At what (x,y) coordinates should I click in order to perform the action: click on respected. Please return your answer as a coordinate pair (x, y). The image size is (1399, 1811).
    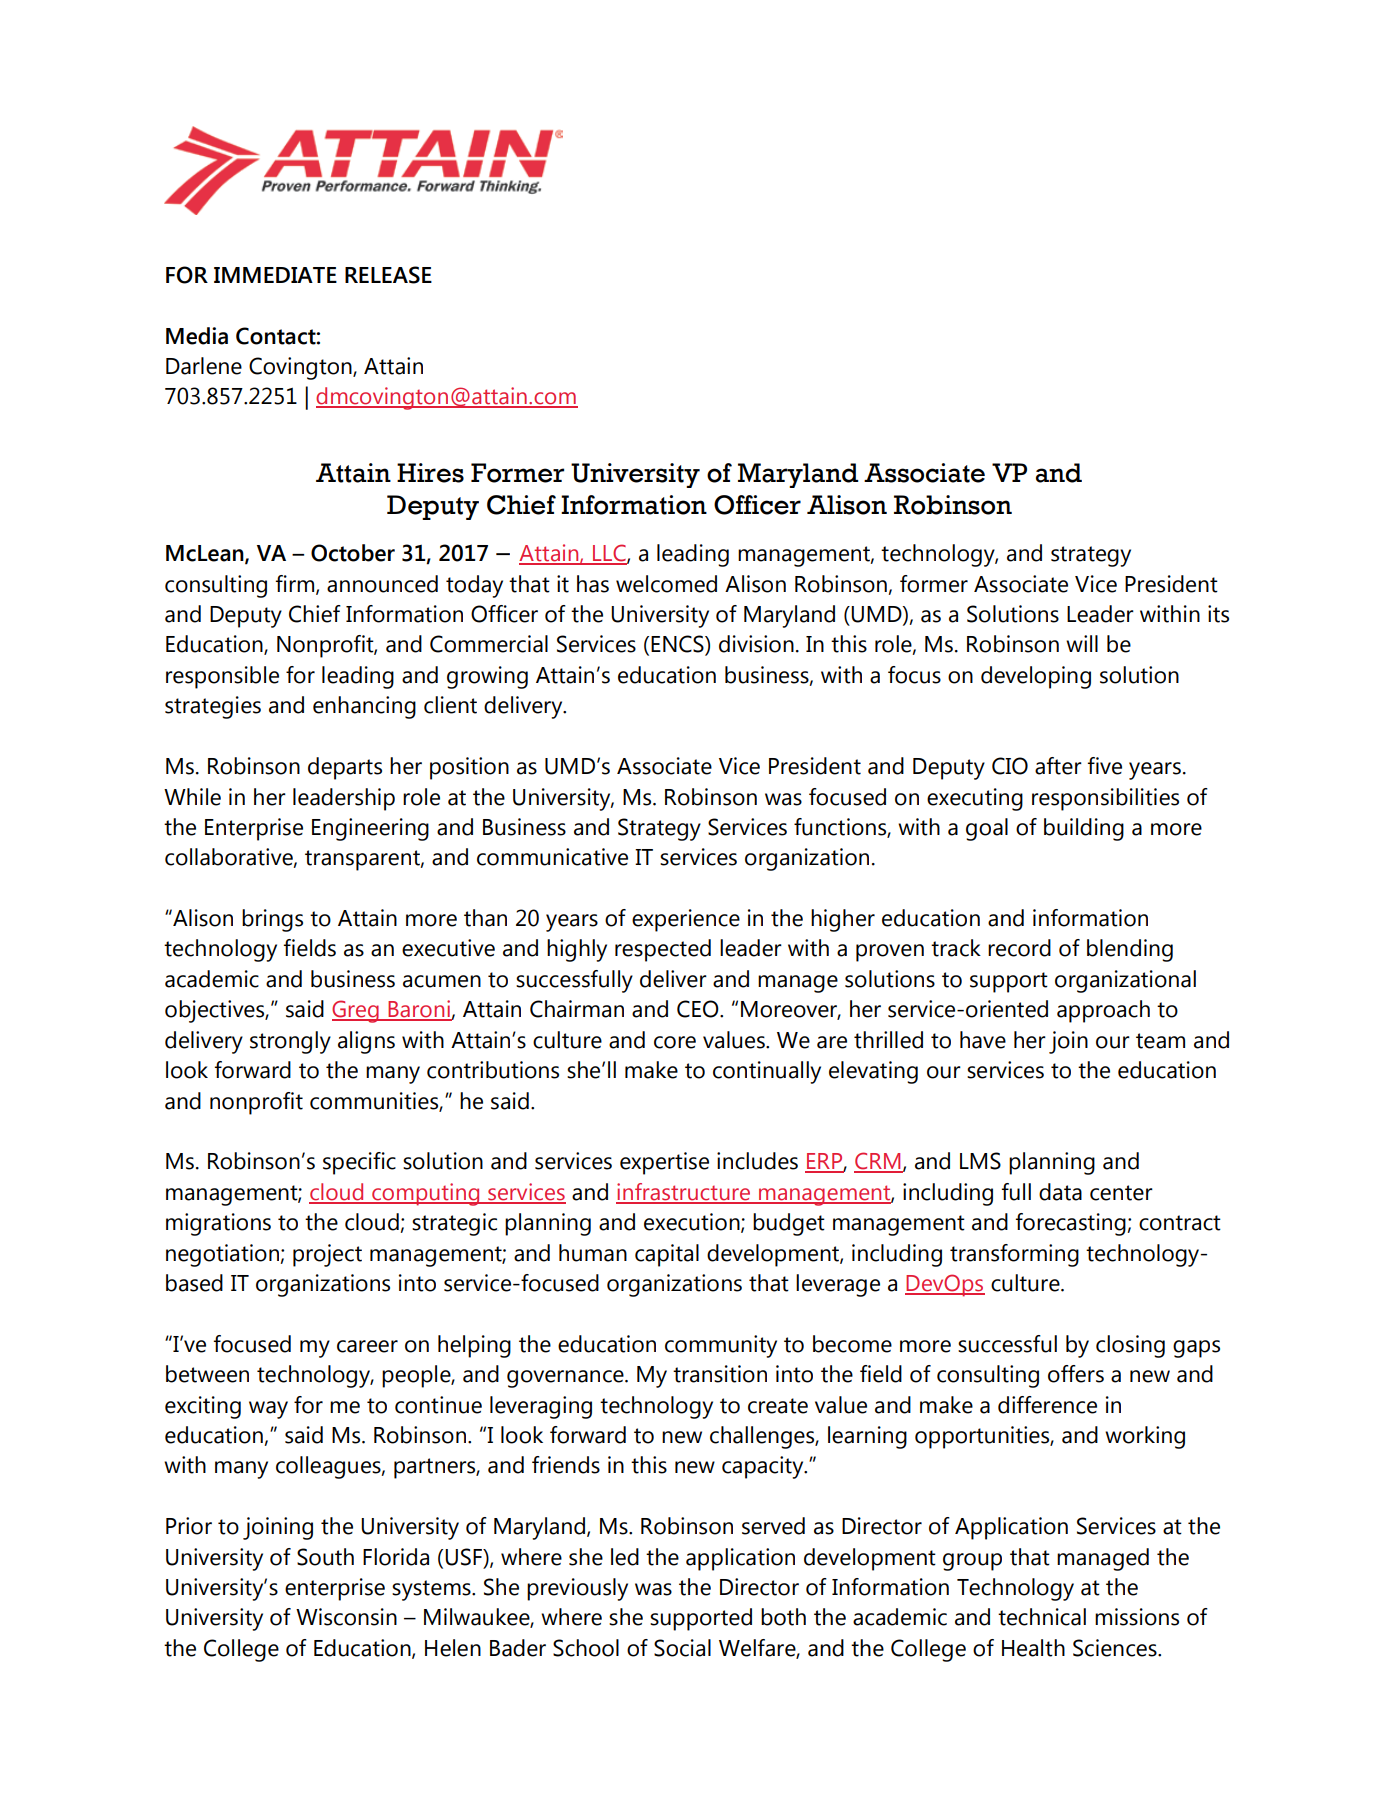
    Looking at the image, I should click on (663, 950).
